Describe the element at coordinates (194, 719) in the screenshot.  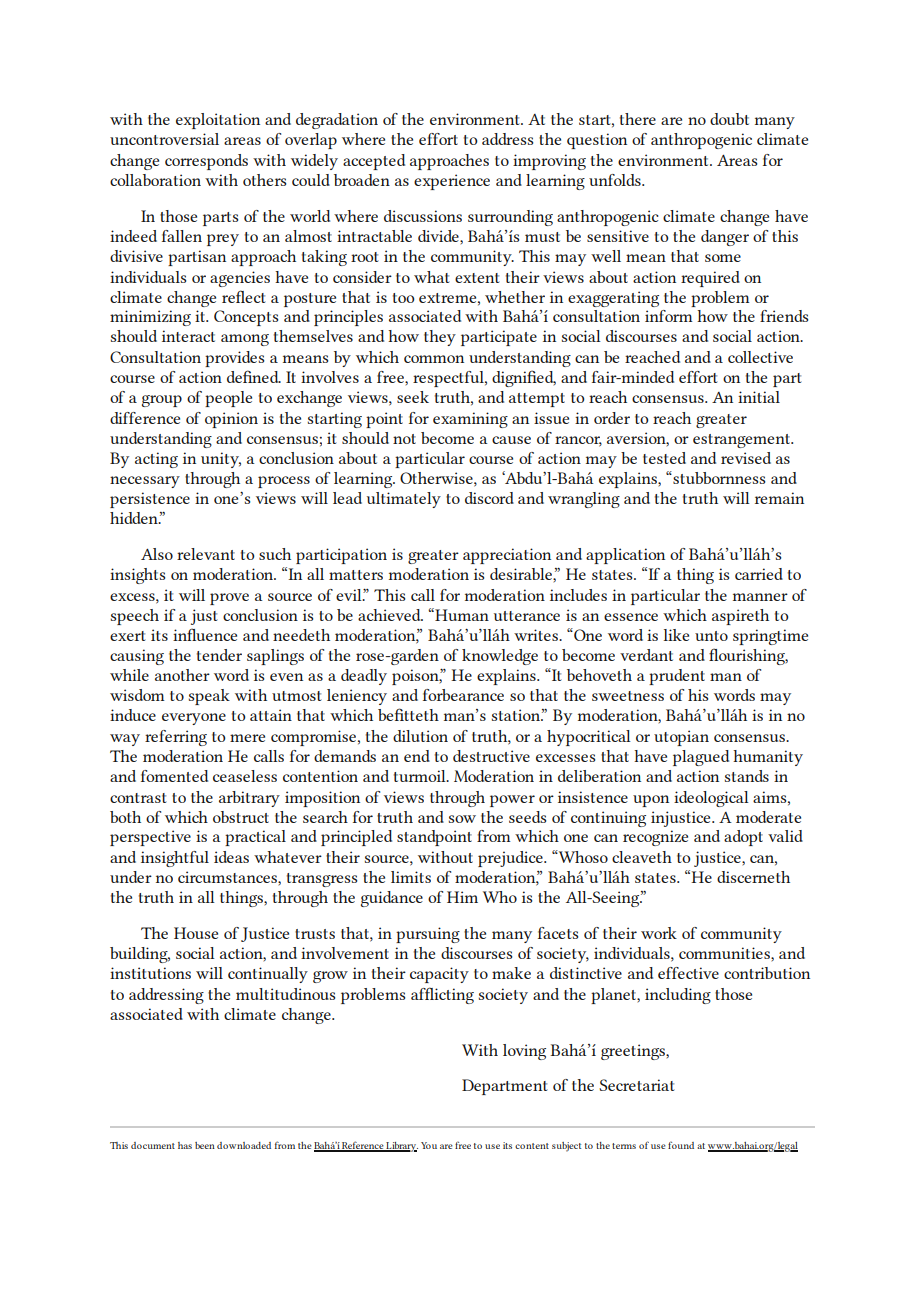
I see `everyone` at that location.
